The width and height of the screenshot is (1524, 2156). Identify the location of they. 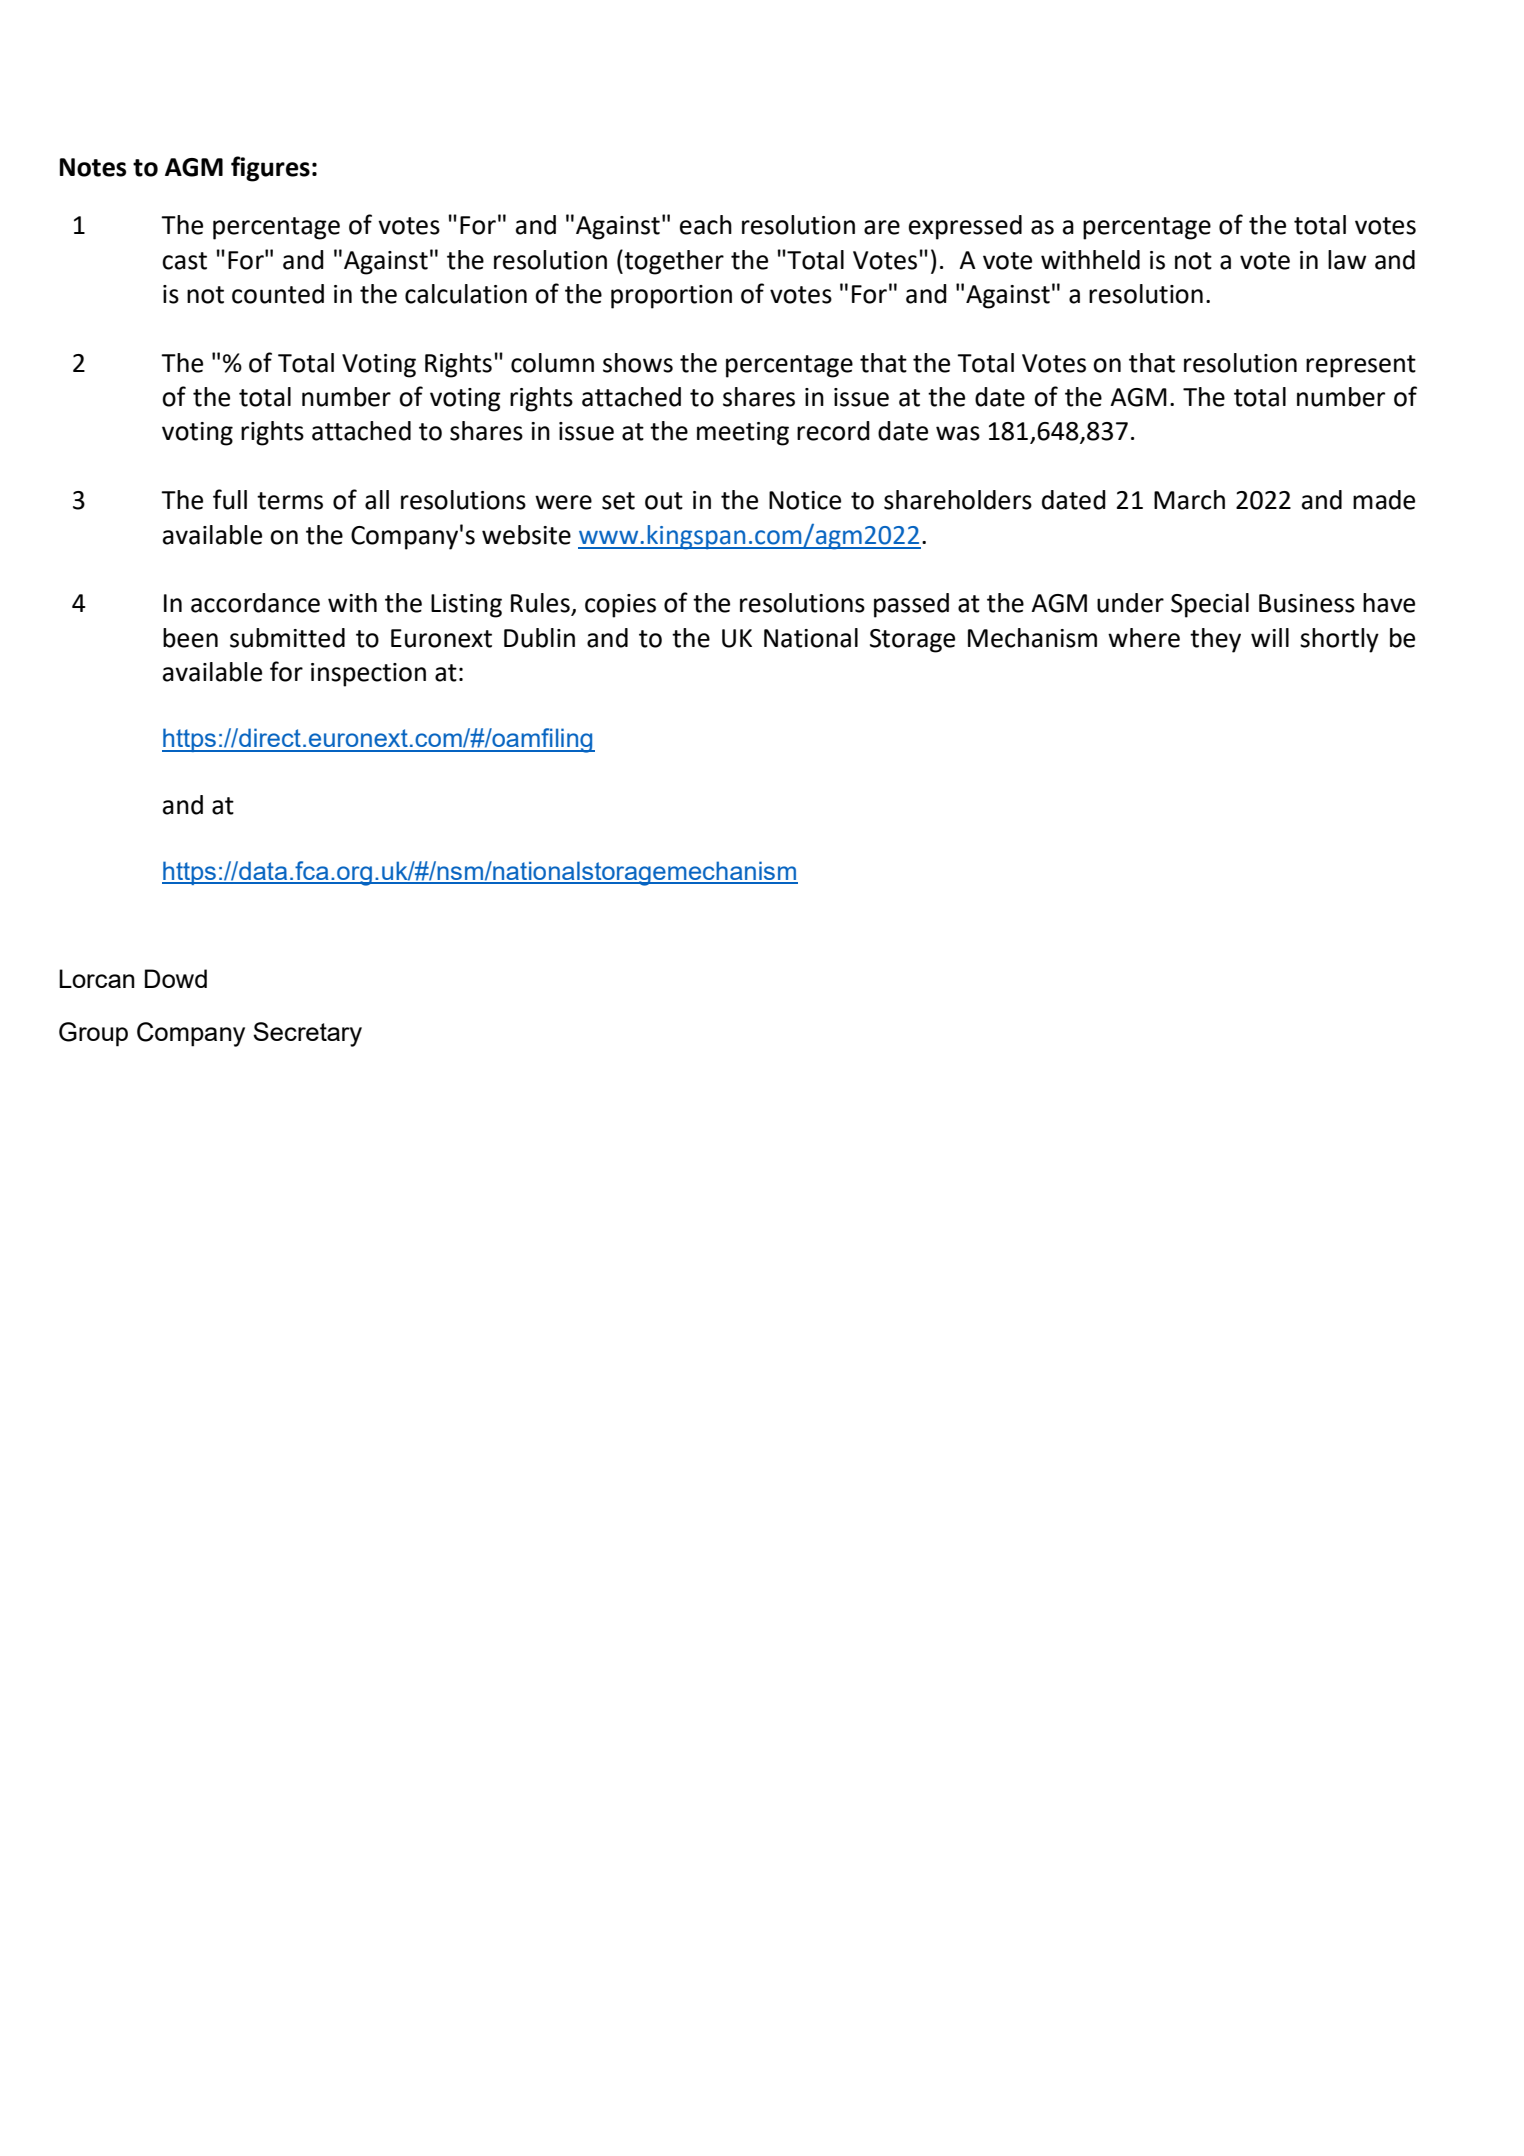
(1215, 640).
